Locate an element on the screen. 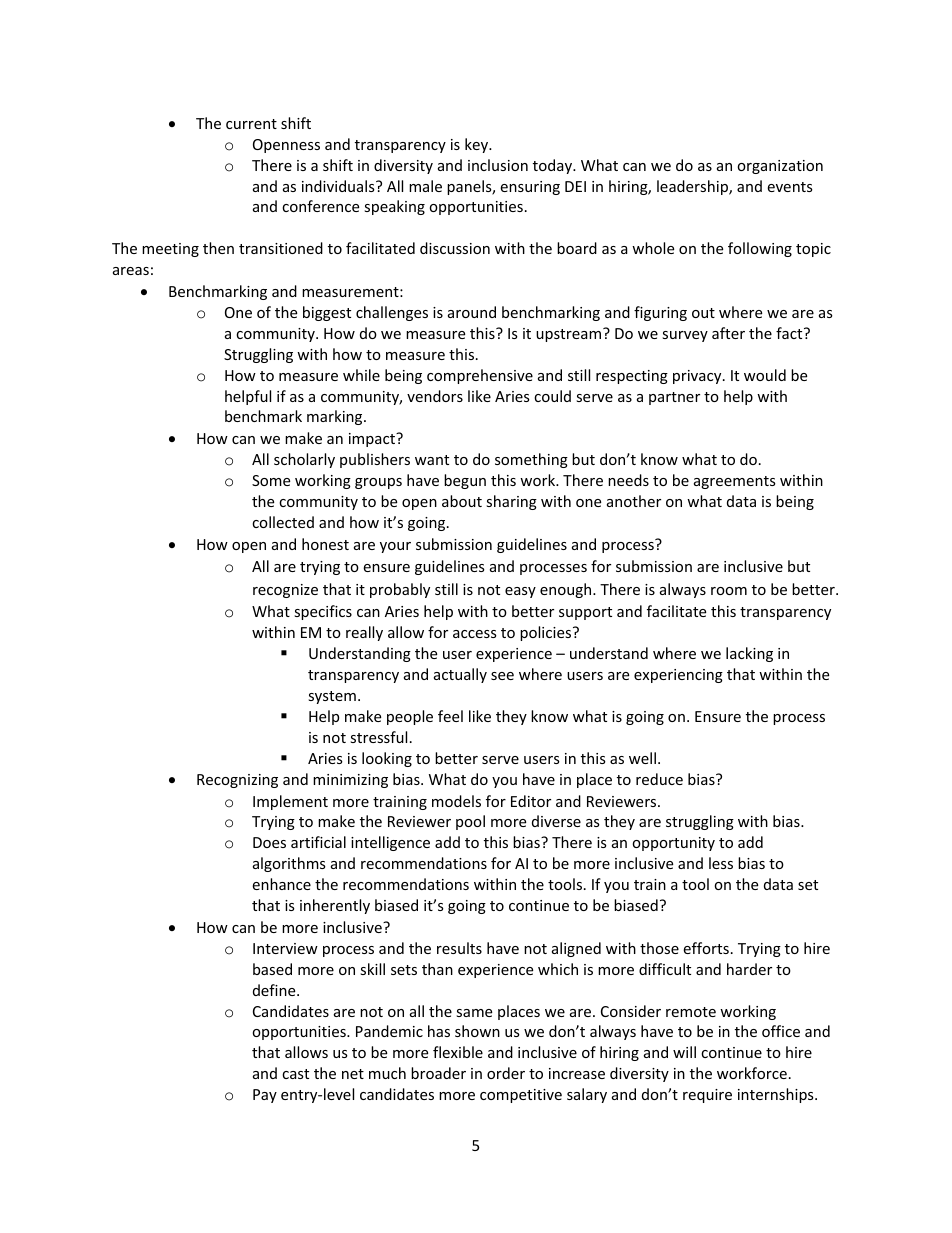  current is located at coordinates (251, 124).
